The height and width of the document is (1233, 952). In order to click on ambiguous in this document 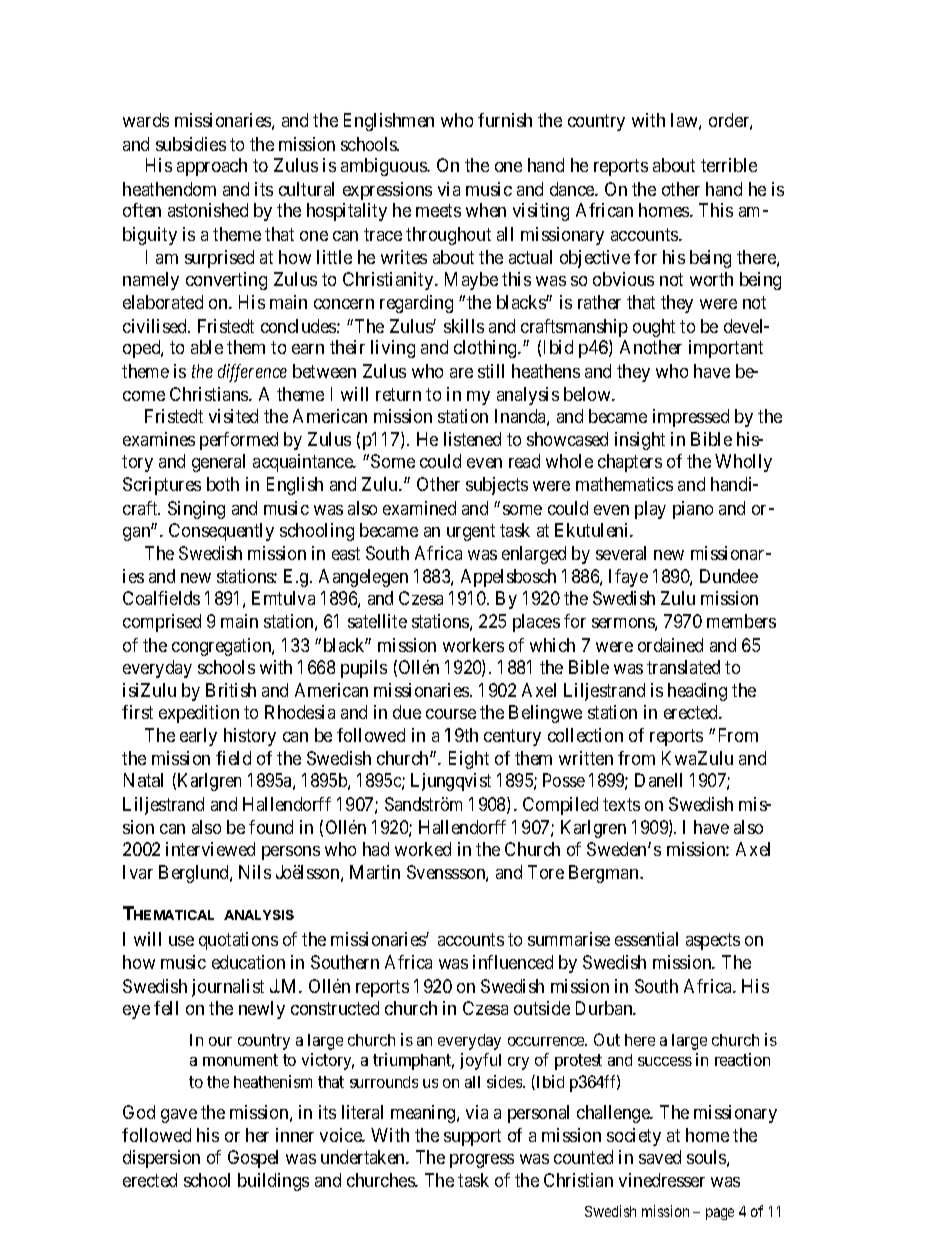, I will do `click(384, 167)`.
